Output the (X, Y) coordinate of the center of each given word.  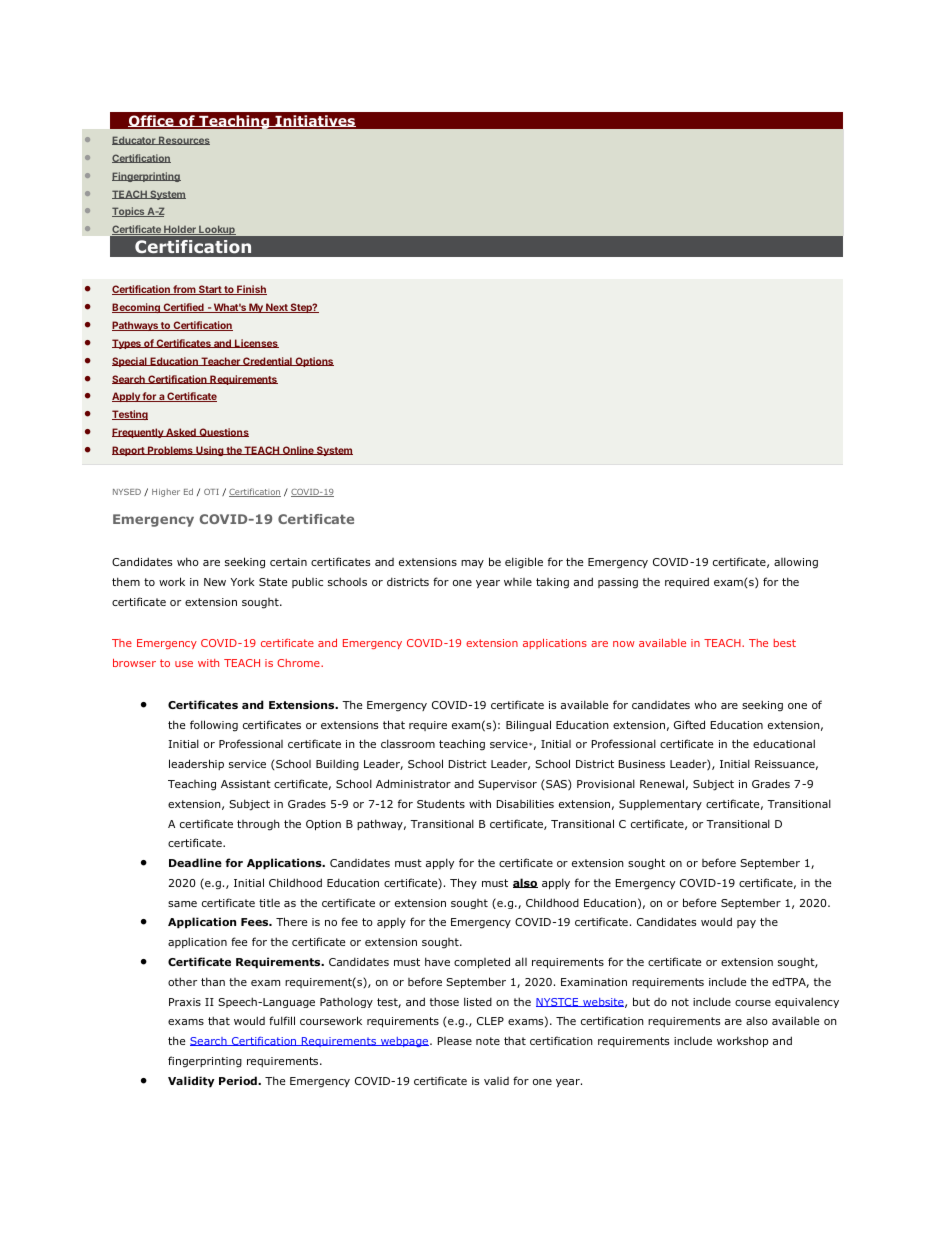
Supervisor (507, 785)
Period (239, 1080)
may (472, 564)
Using (210, 451)
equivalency (807, 1002)
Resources (183, 140)
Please (455, 1041)
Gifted (689, 724)
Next (277, 308)
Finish (251, 290)
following (214, 726)
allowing (796, 563)
